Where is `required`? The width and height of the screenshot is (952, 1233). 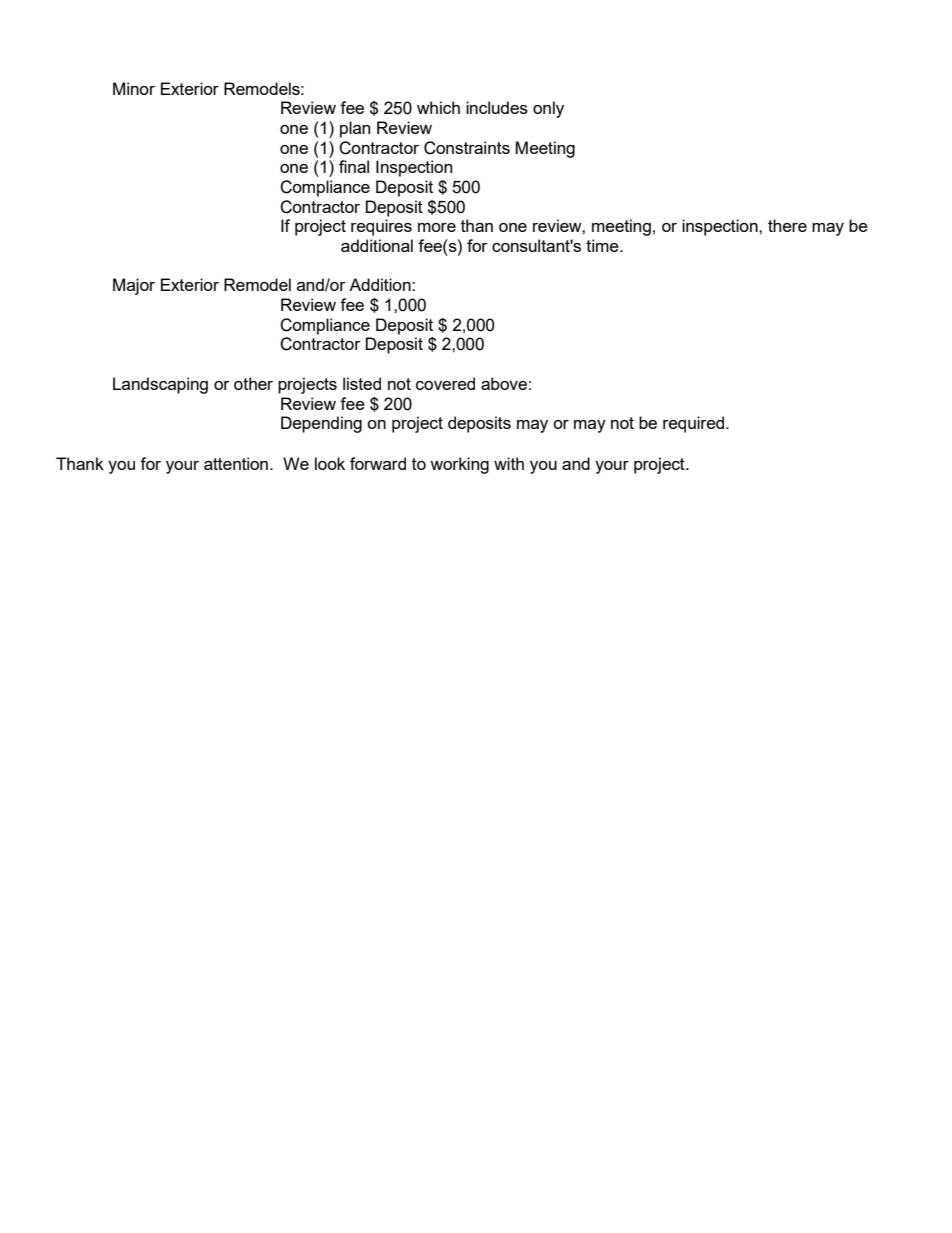 required is located at coordinates (695, 424).
